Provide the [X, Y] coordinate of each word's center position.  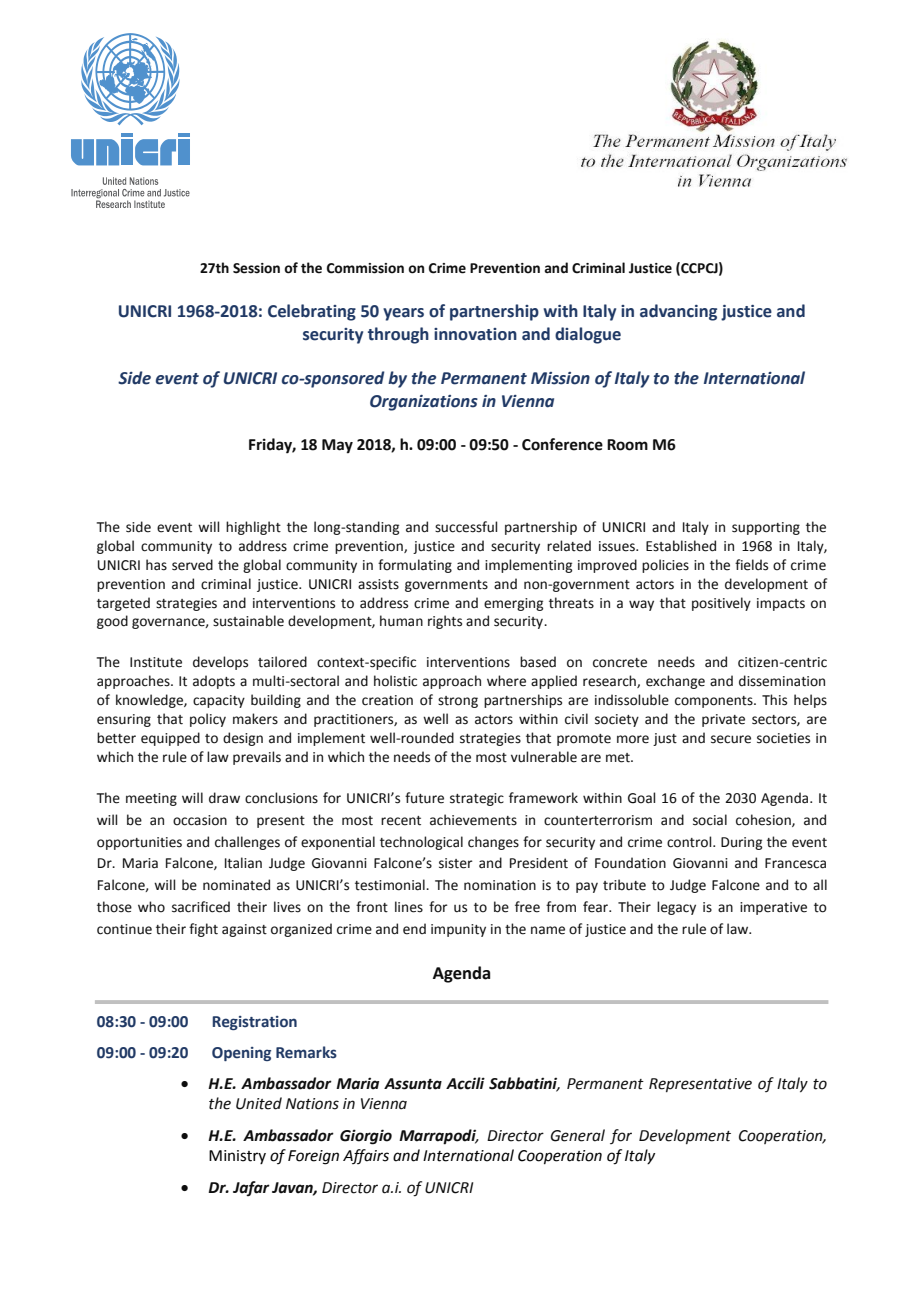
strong [458, 702]
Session [256, 268]
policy [208, 720]
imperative [773, 908]
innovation [475, 334]
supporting [766, 528]
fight [203, 930]
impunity [458, 930]
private [723, 720]
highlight [253, 528]
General [578, 1135]
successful [466, 527]
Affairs [366, 1156]
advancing [678, 312]
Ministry [237, 1157]
